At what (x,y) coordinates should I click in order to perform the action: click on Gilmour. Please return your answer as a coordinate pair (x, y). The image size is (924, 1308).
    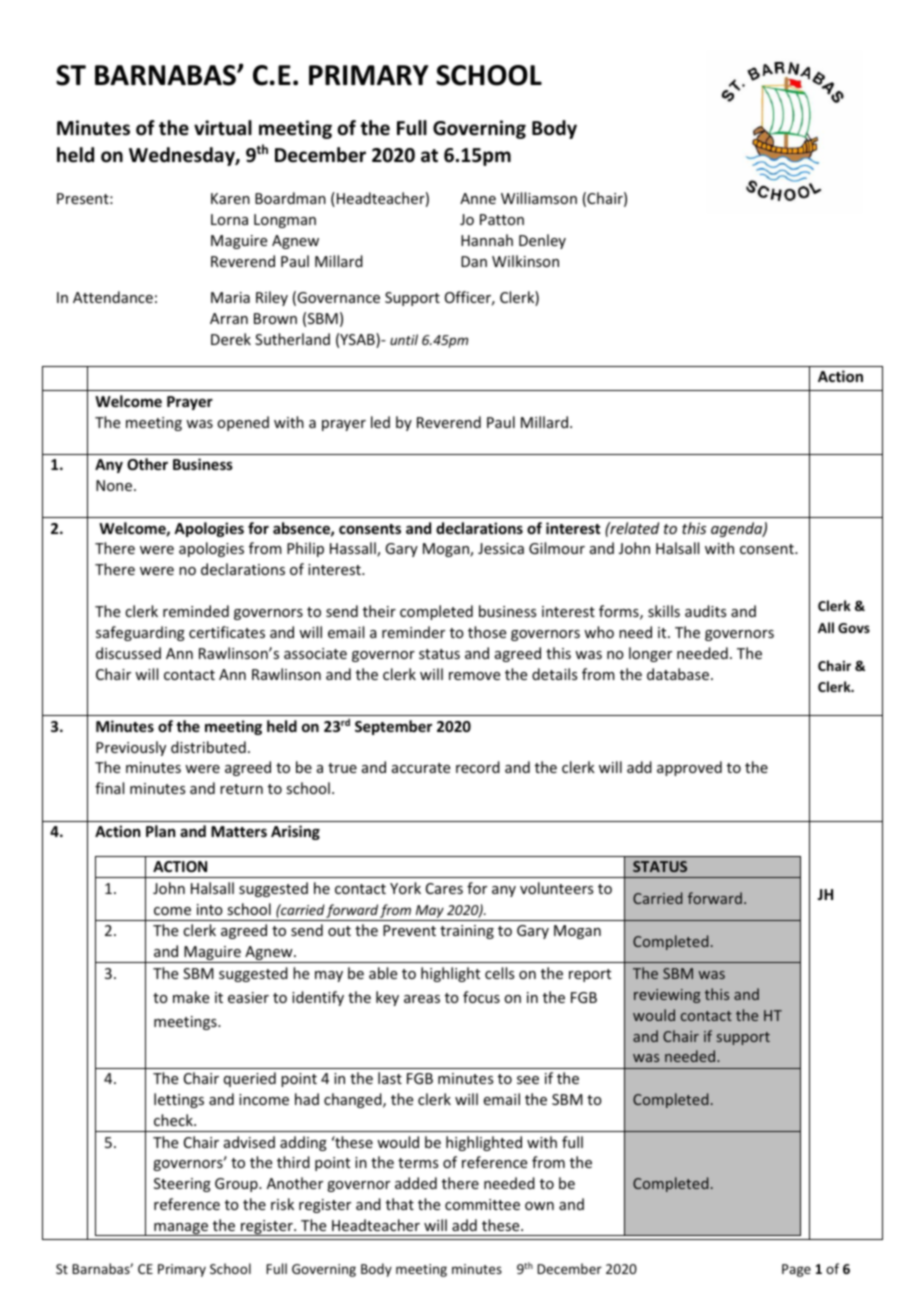
    Looking at the image, I should click on (557, 548).
